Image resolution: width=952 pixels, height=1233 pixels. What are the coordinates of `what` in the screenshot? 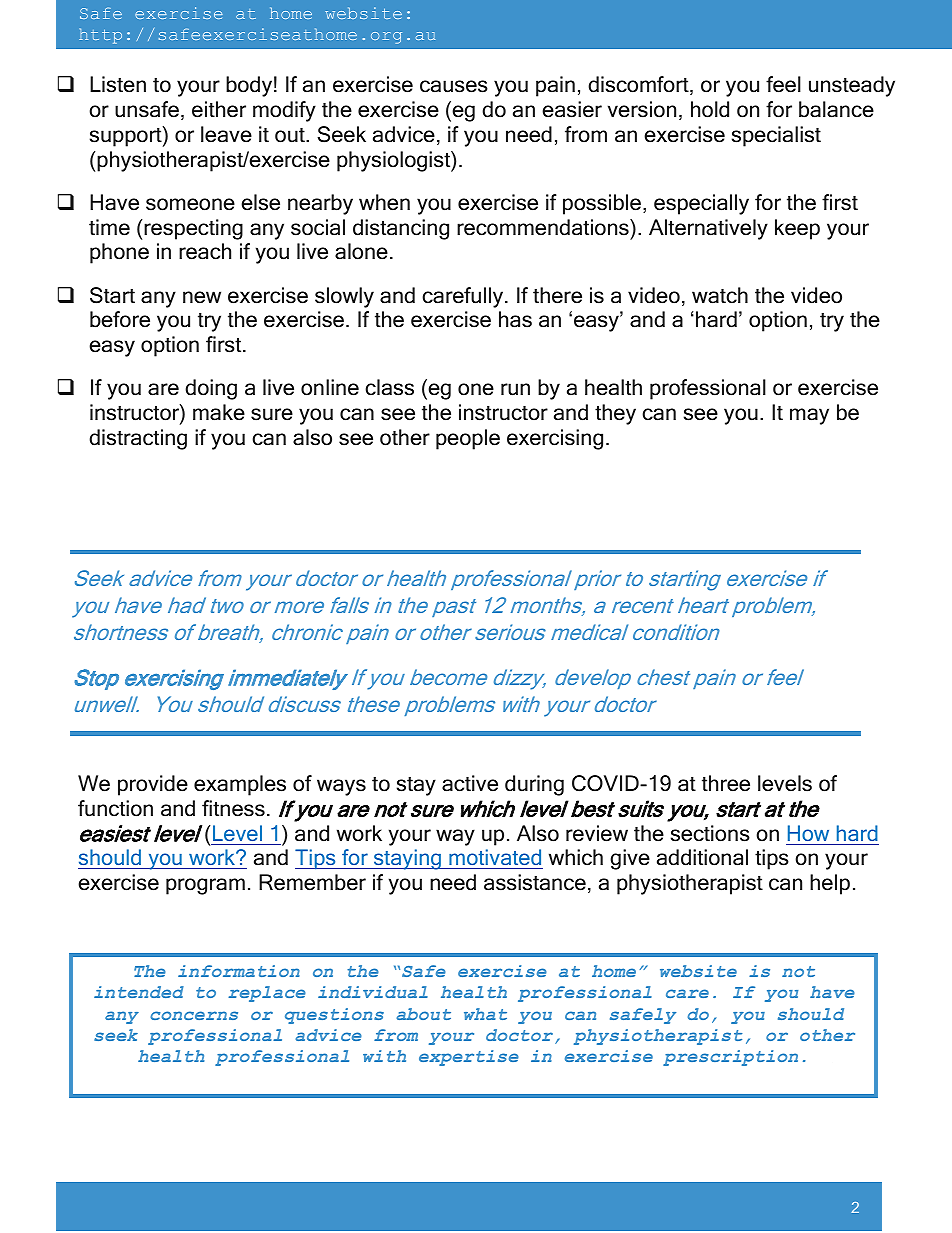 It's located at (485, 1014).
